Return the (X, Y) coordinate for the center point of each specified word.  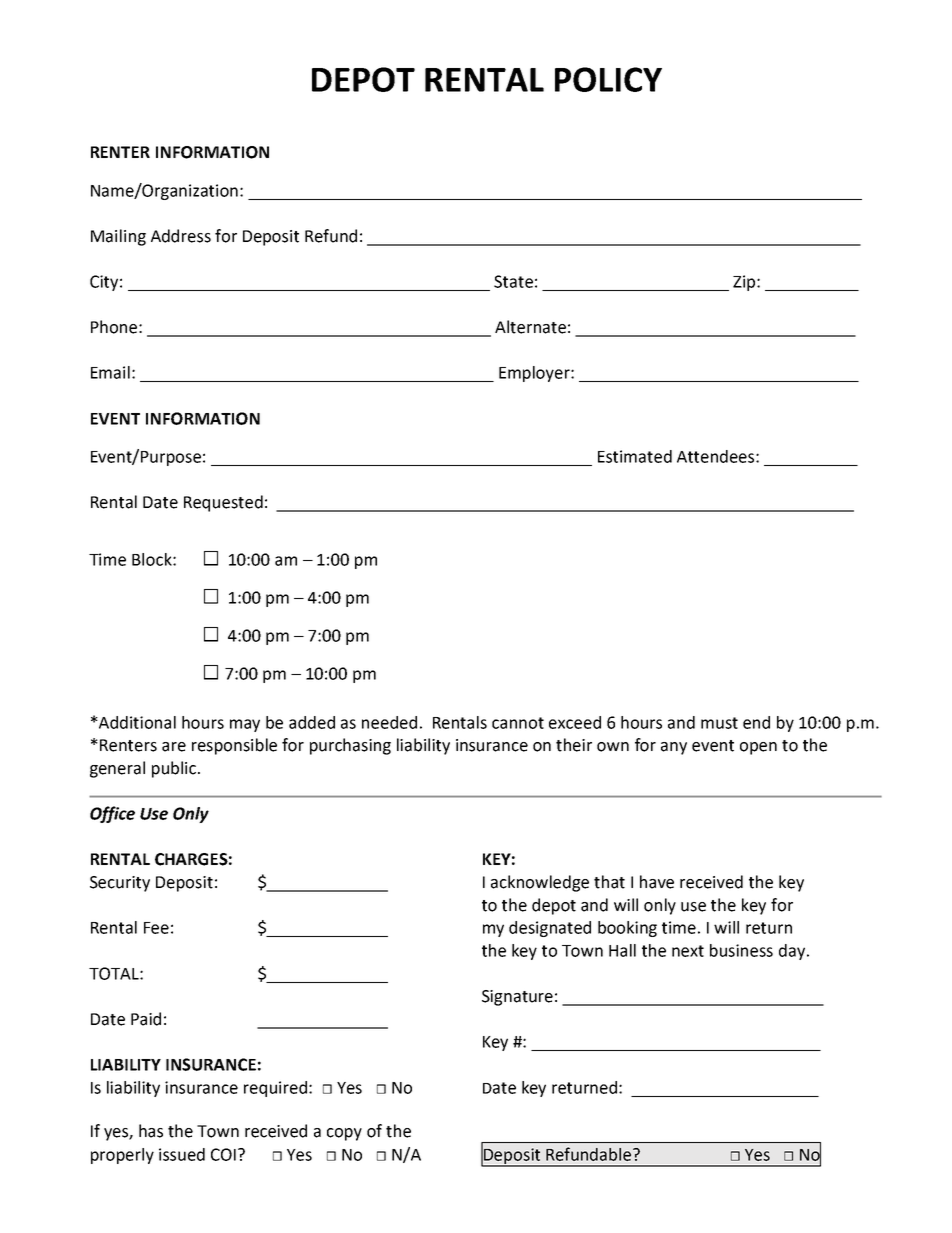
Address (181, 236)
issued (182, 1154)
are (174, 747)
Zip (745, 283)
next (688, 951)
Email (110, 372)
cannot (518, 723)
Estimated (635, 456)
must (719, 723)
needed (389, 722)
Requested (223, 503)
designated (550, 929)
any (674, 748)
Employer (535, 374)
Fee (156, 928)
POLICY (608, 79)
